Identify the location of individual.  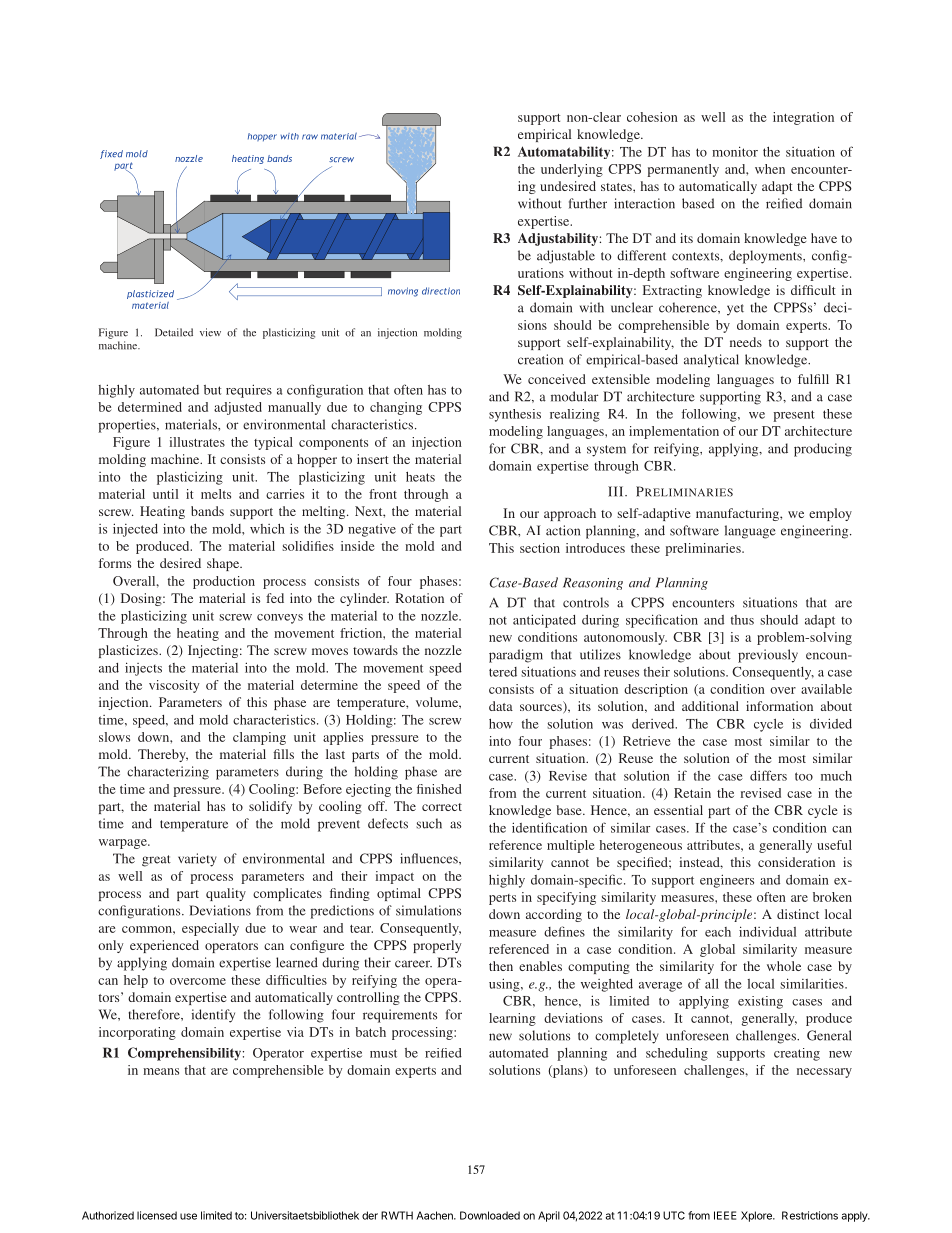
(767, 931).
